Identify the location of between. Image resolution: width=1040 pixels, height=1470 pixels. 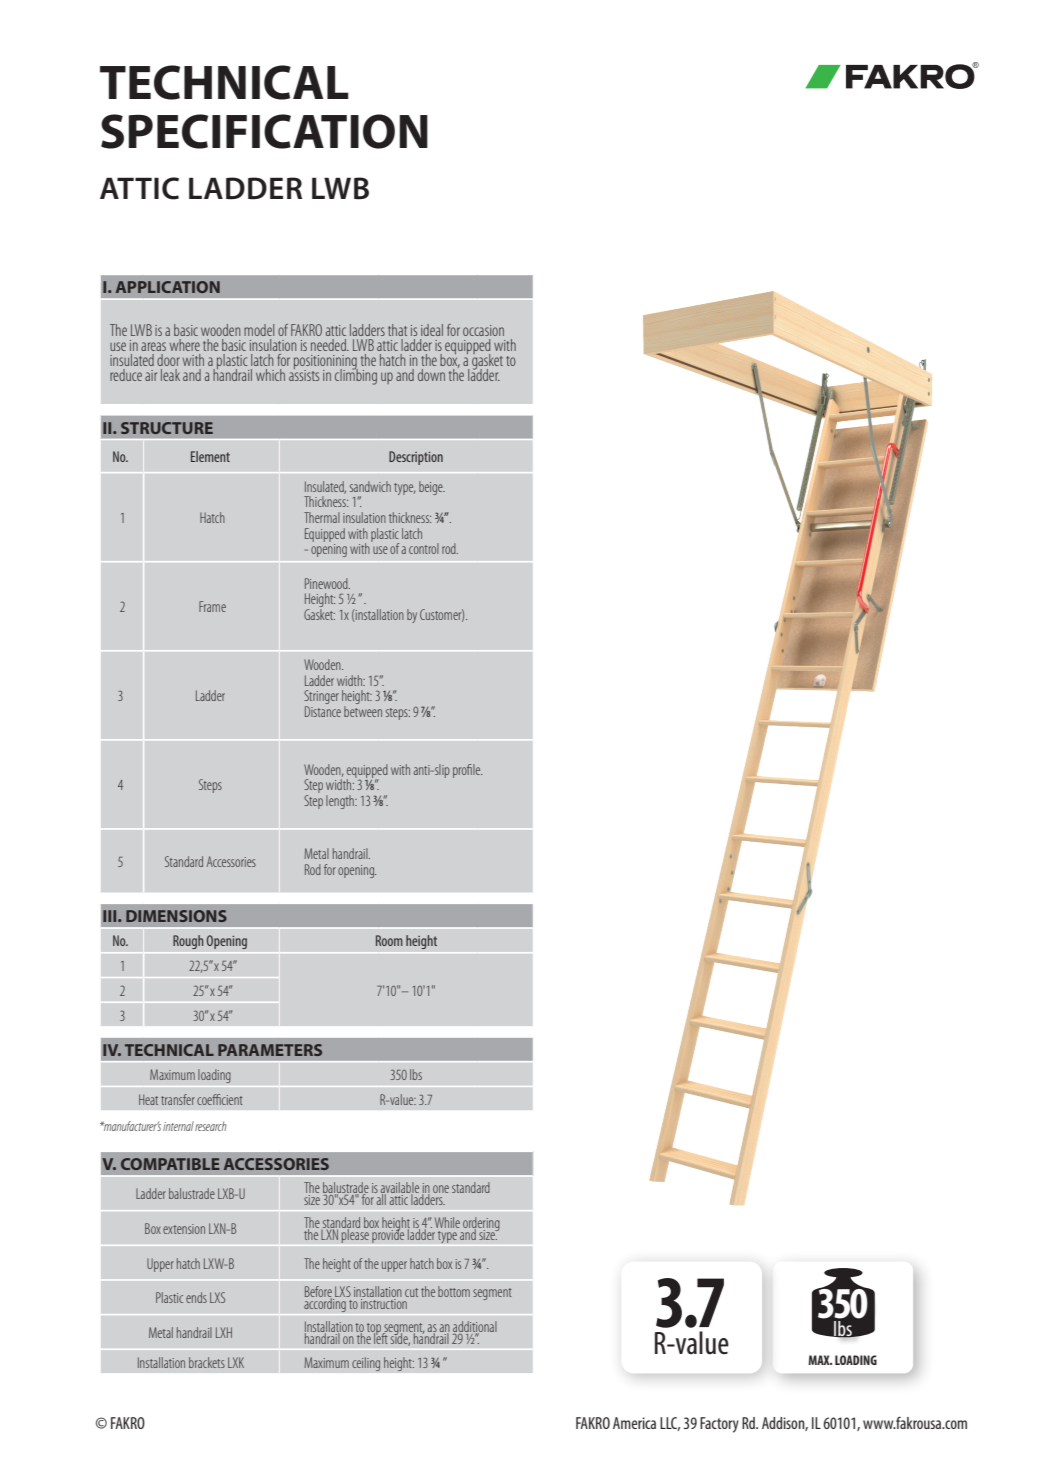
(363, 711).
